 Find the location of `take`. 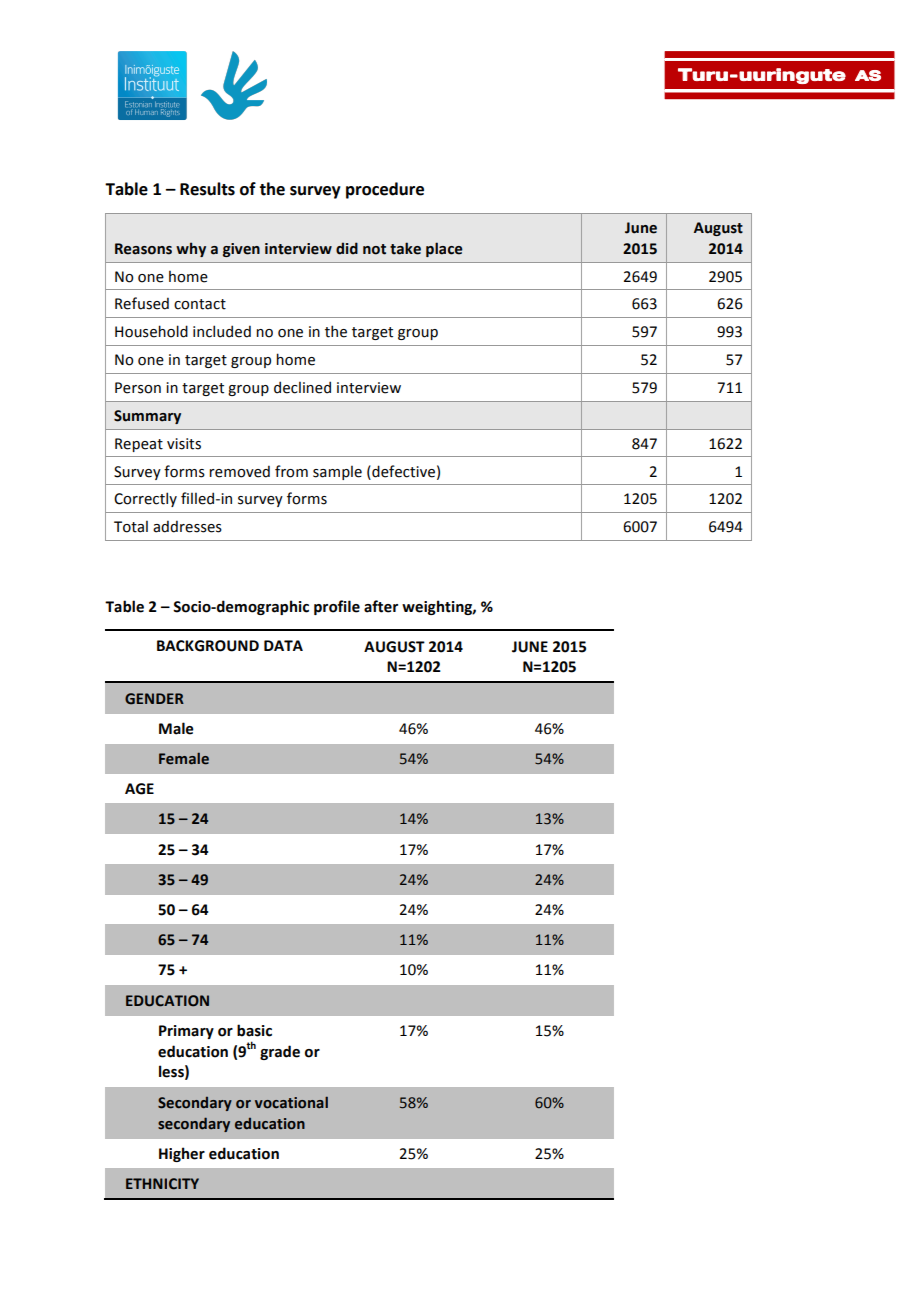

take is located at coordinates (405, 248).
